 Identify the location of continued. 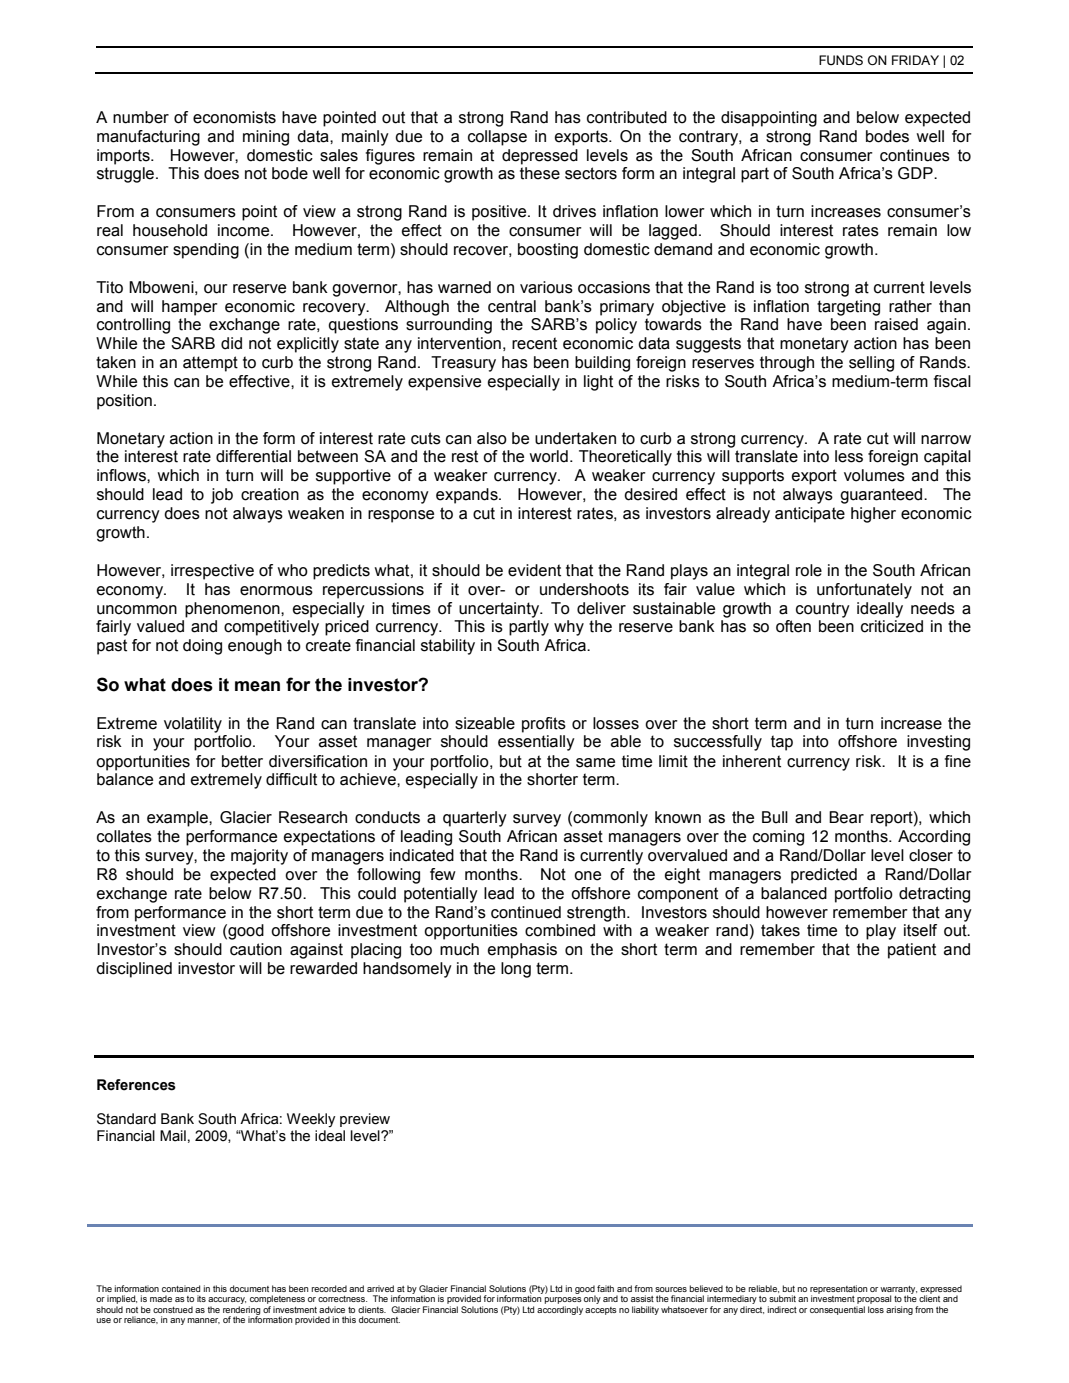
(526, 912).
